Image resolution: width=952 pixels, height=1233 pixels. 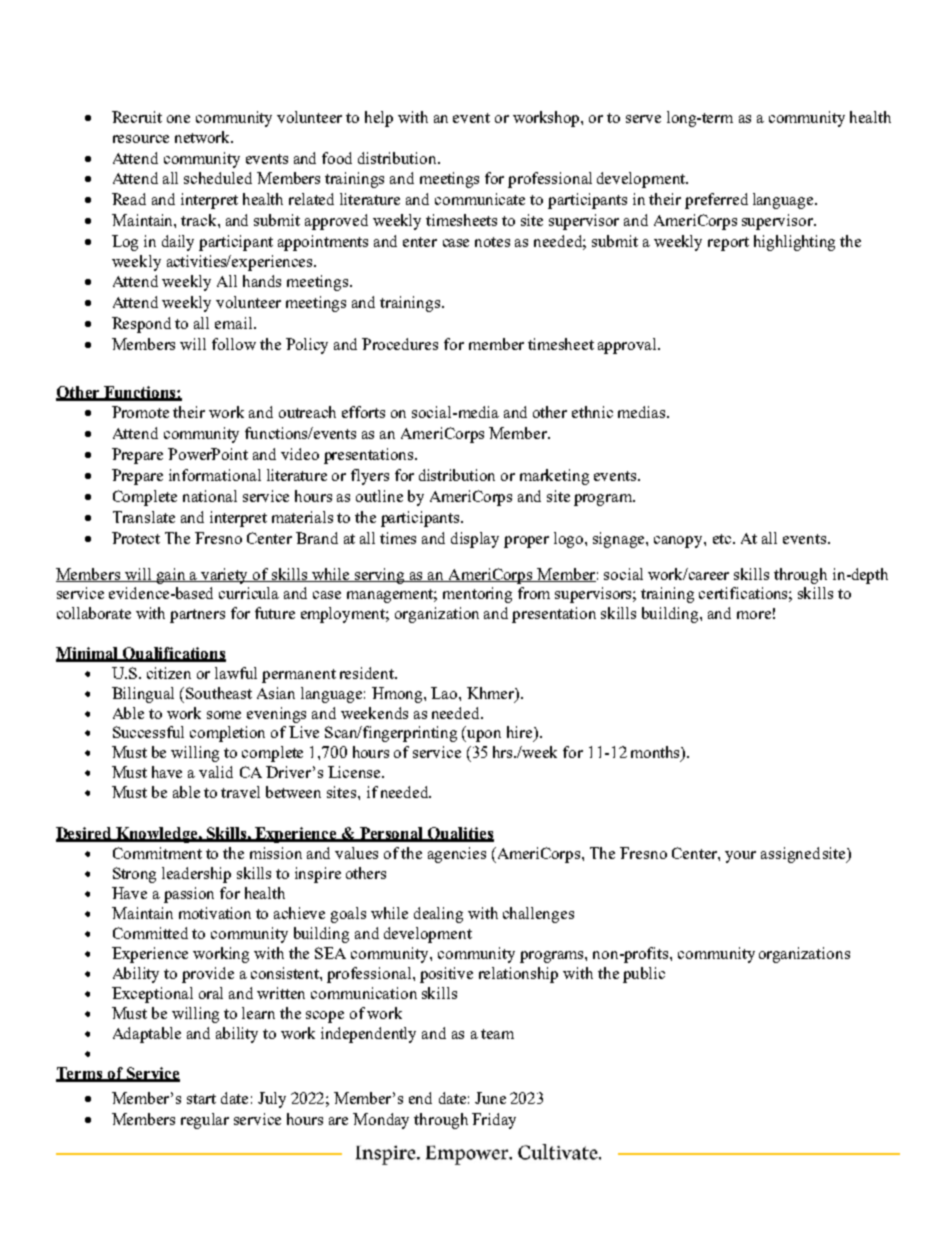 I want to click on start, so click(x=201, y=1099).
